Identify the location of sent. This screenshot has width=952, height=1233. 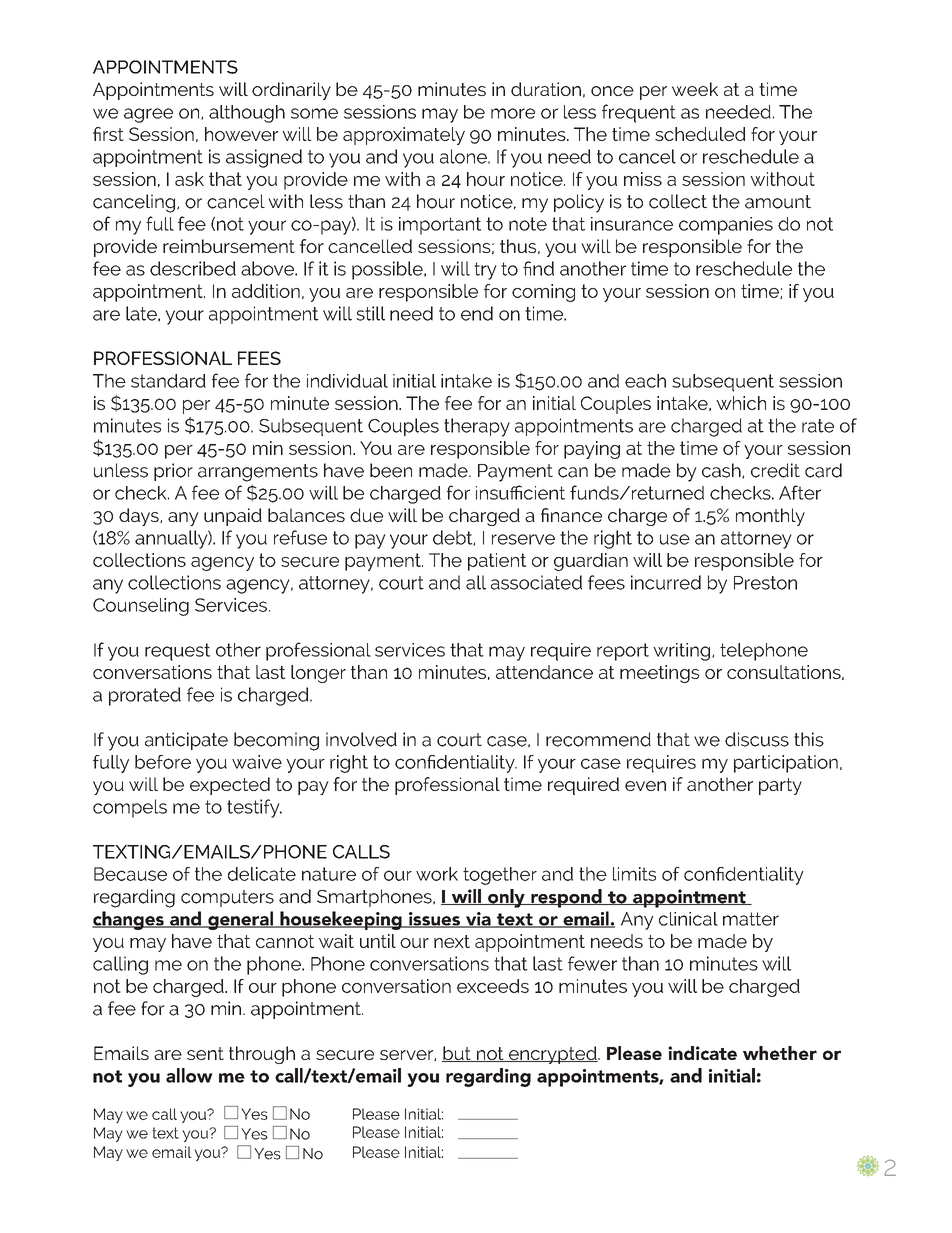
(205, 1053).
